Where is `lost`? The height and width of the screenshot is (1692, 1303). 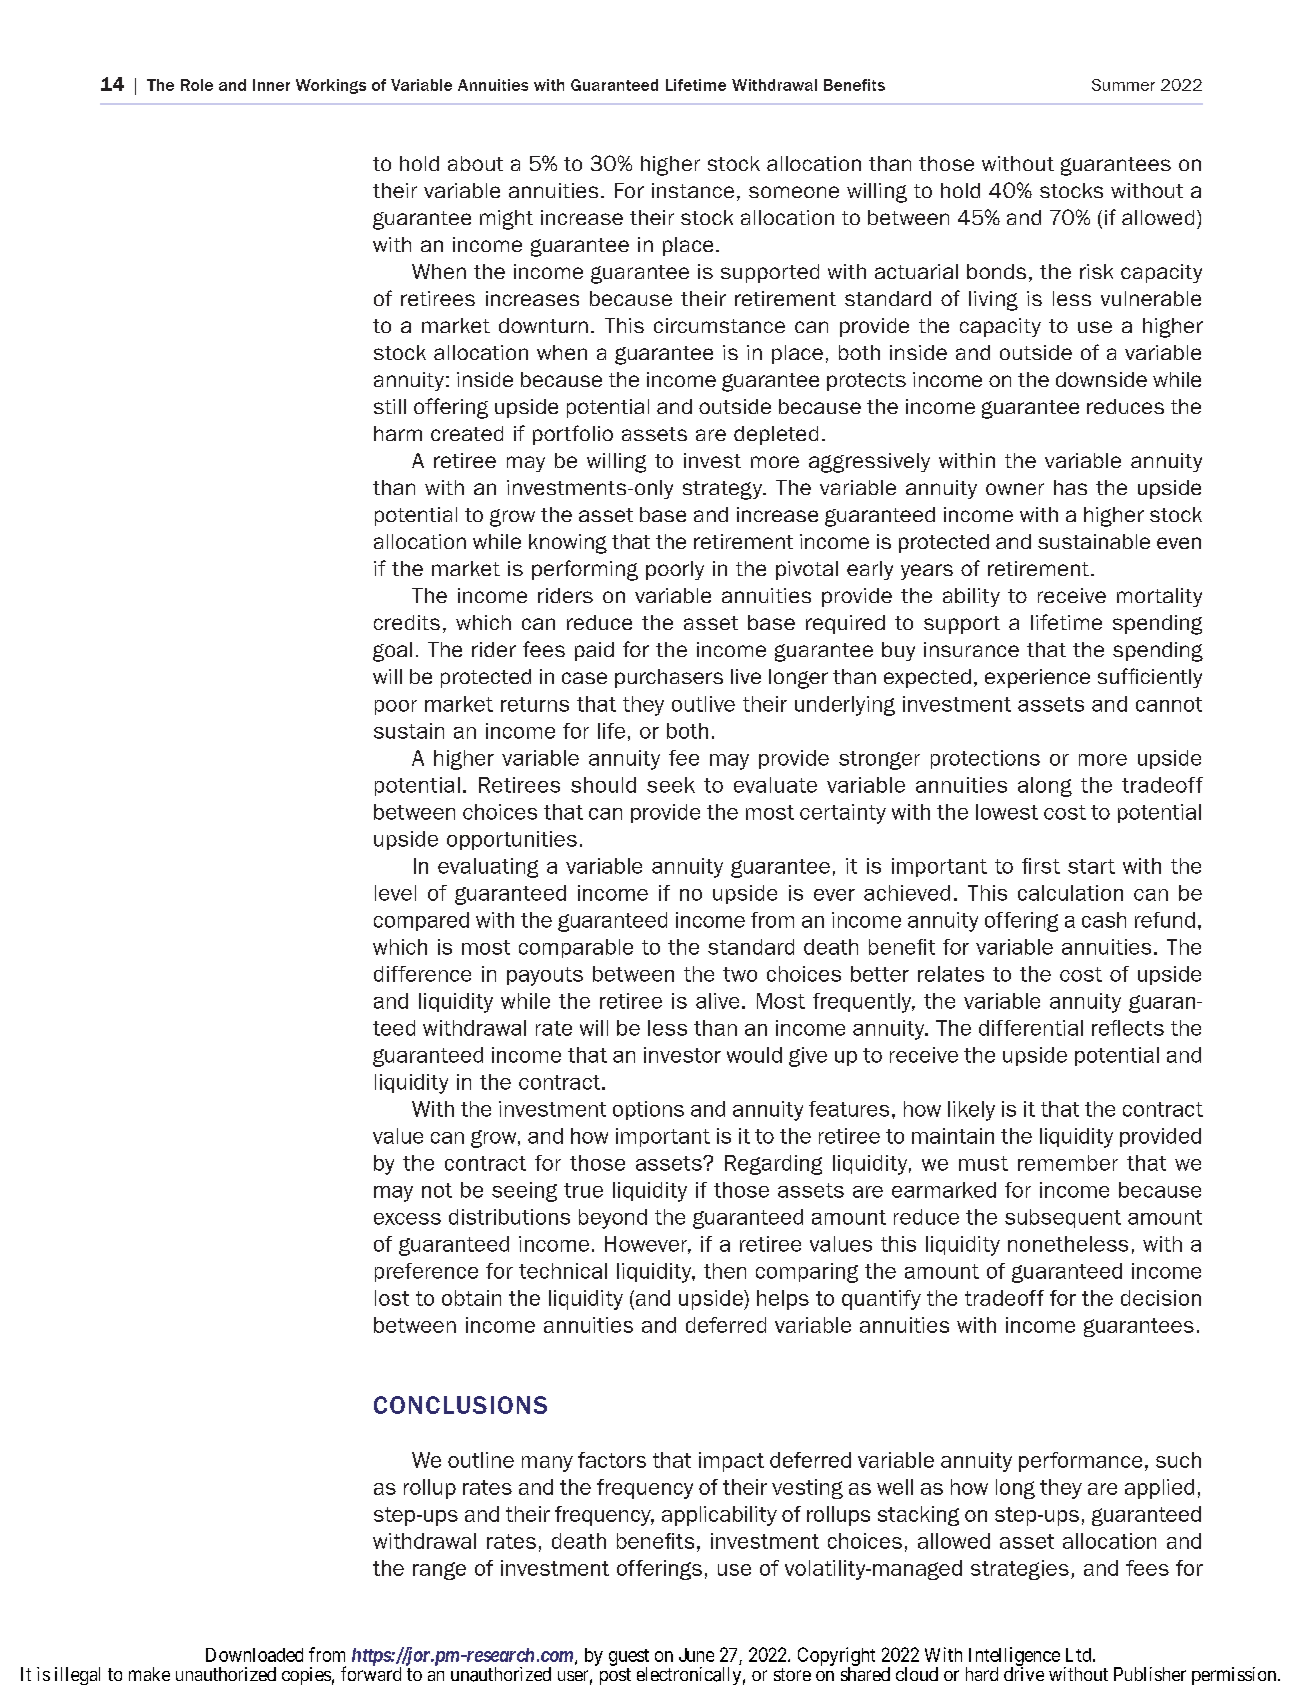
lost is located at coordinates (392, 1298).
